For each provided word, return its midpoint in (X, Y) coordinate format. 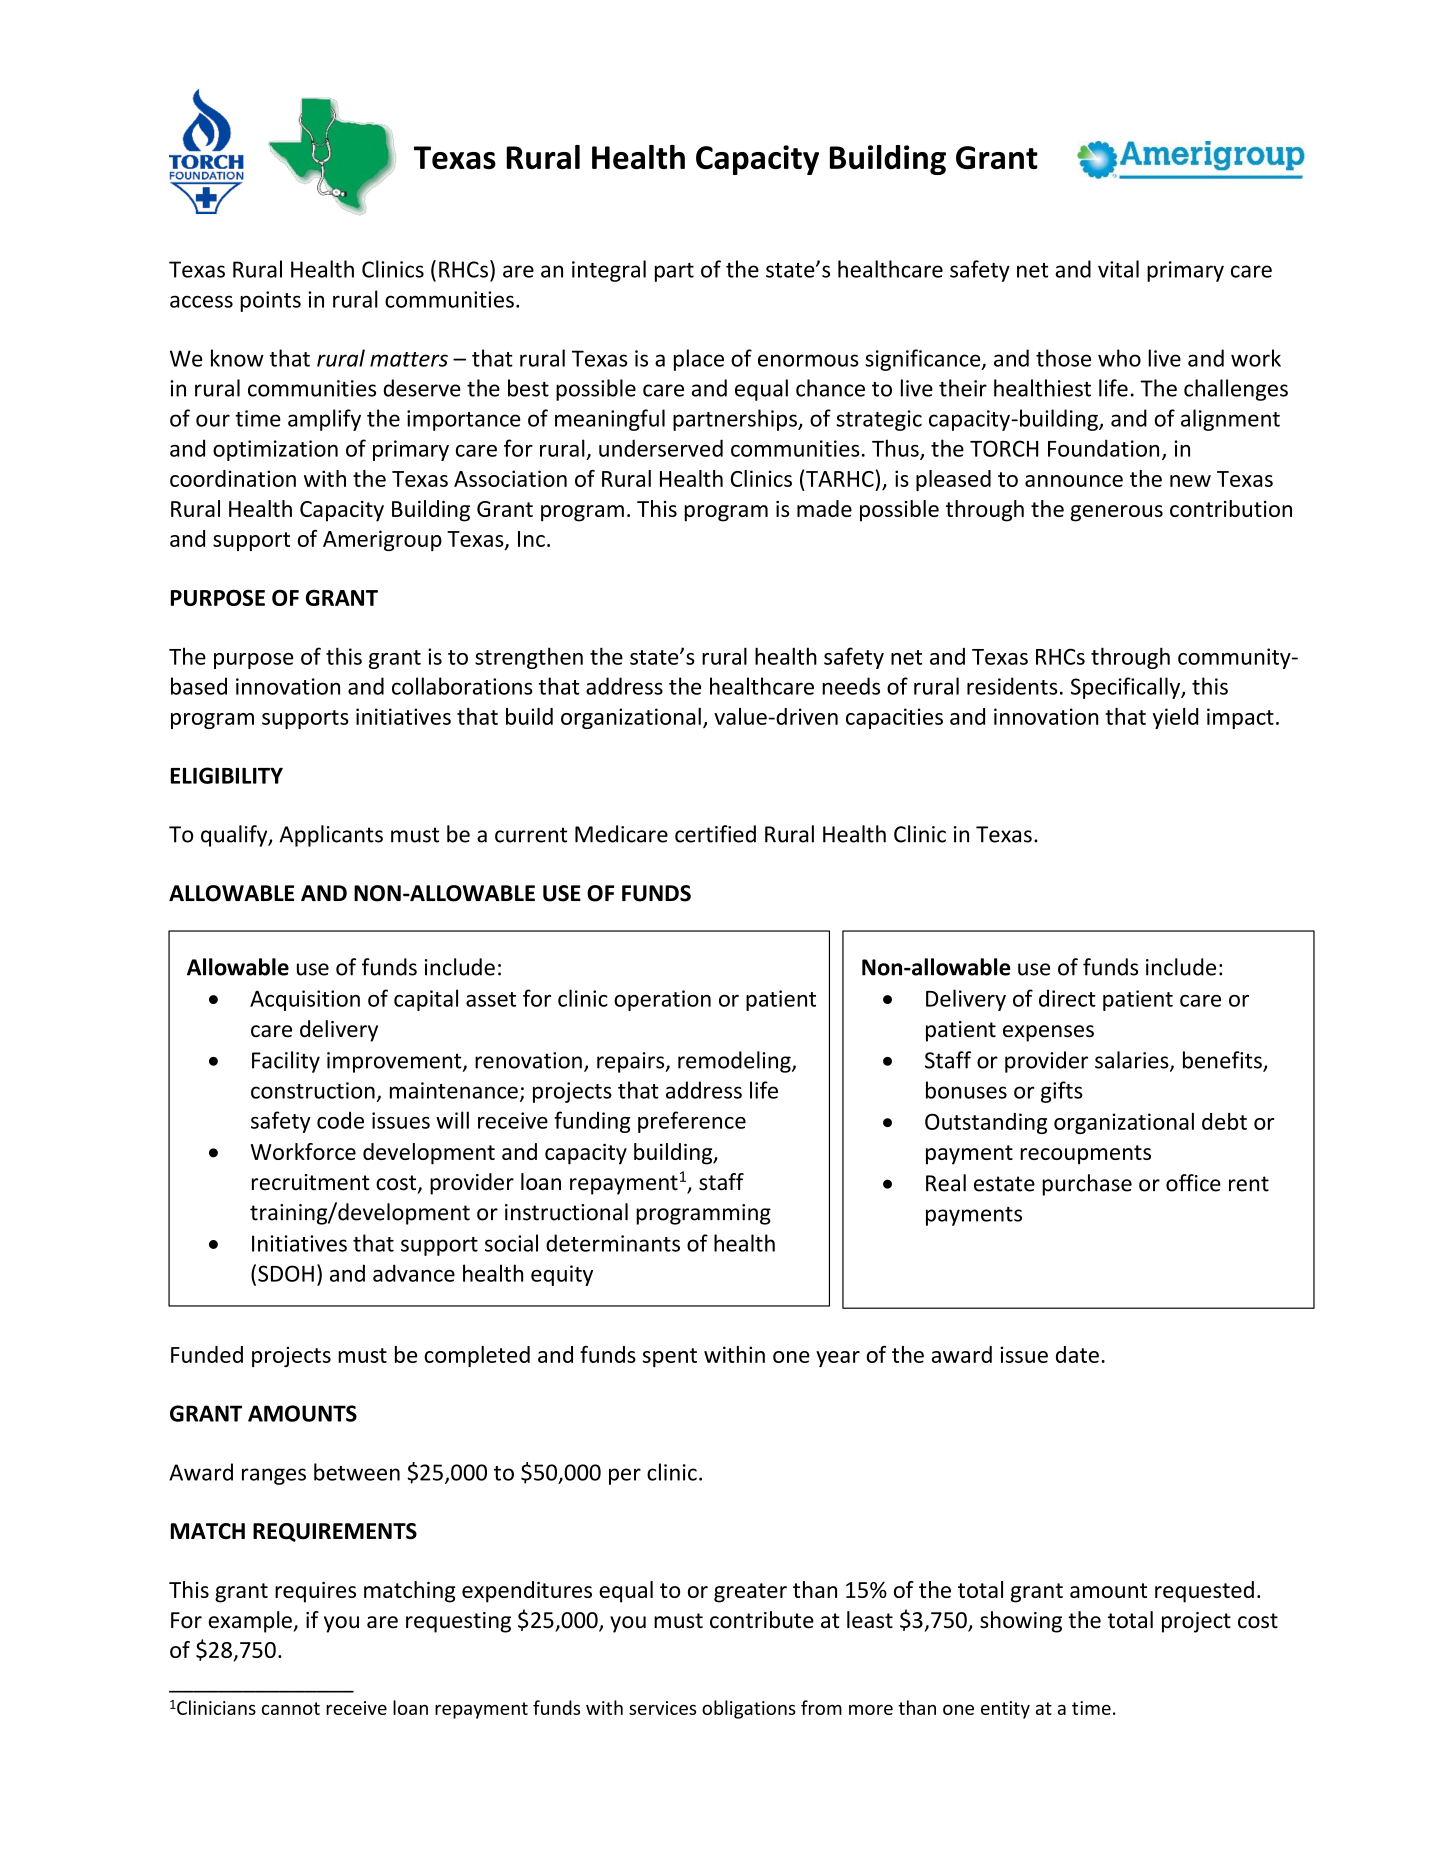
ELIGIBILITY (227, 775)
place (699, 360)
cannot (291, 1708)
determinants (613, 1243)
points (270, 301)
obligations (749, 1709)
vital (1118, 269)
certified (715, 834)
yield (1175, 718)
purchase (1087, 1185)
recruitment (311, 1182)
